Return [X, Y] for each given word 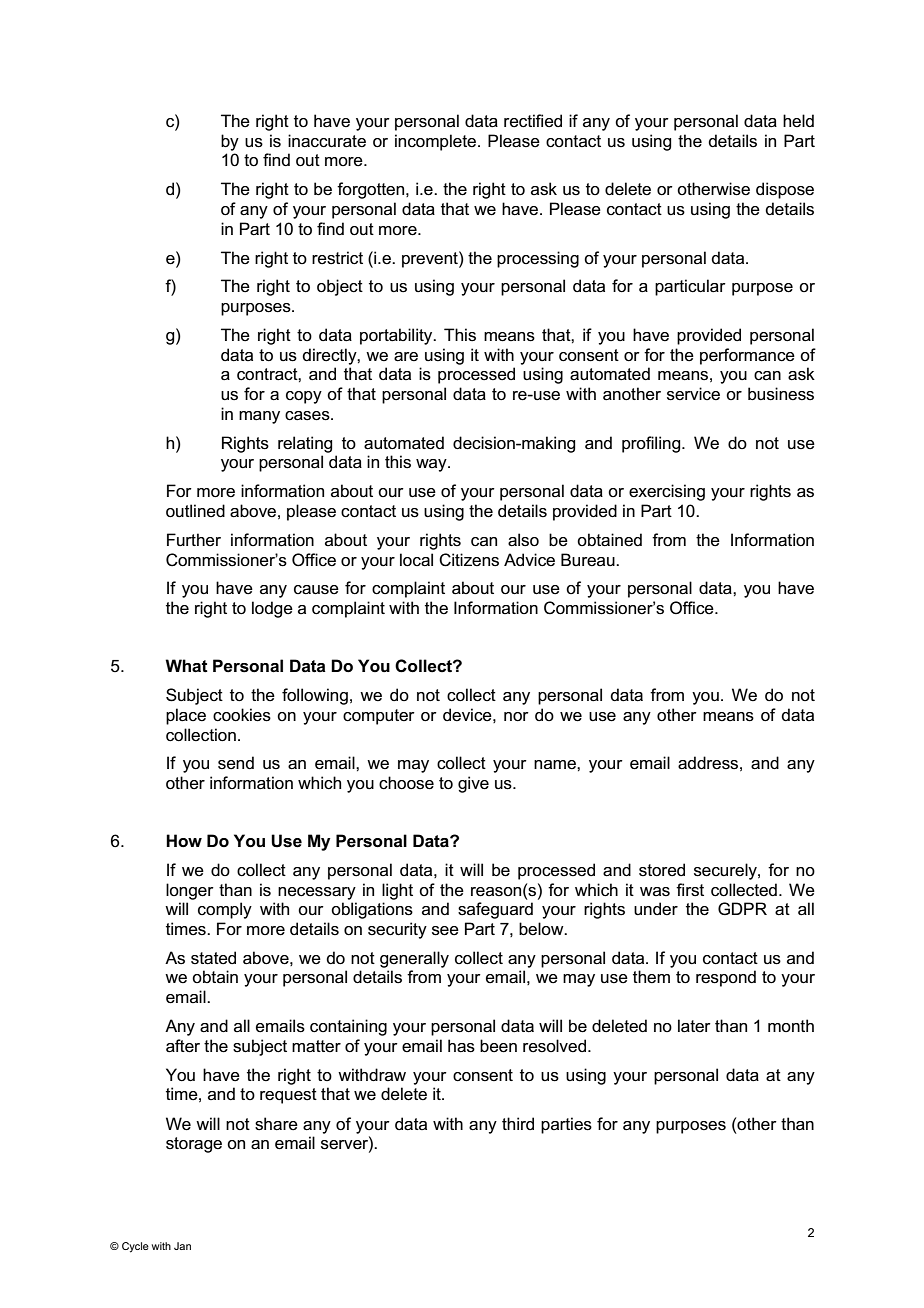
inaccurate [327, 141]
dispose [785, 190]
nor [516, 717]
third [518, 1123]
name [556, 764]
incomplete [435, 142]
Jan [182, 1246]
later [694, 1026]
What [186, 666]
